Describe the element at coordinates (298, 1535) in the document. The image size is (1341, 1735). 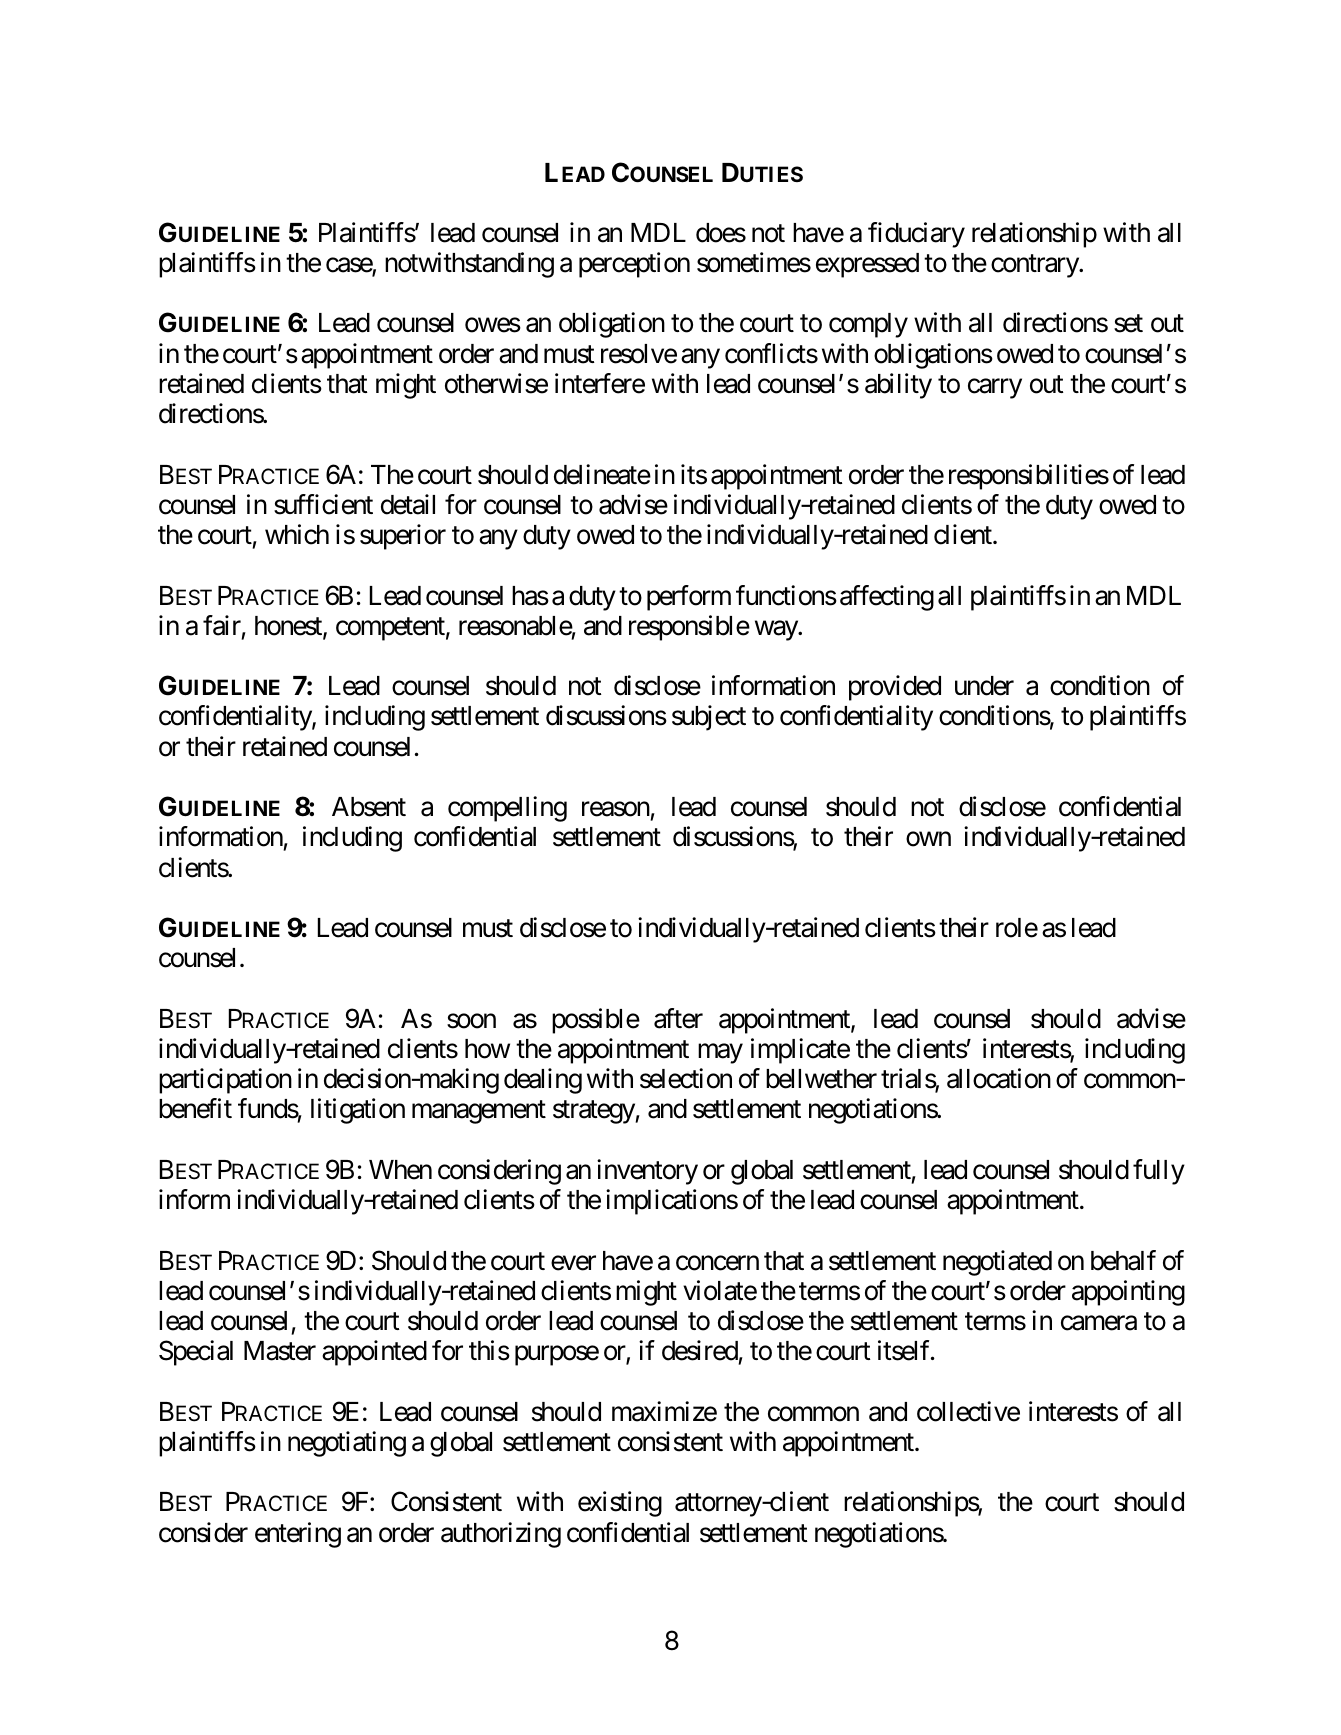
I see `entering` at that location.
